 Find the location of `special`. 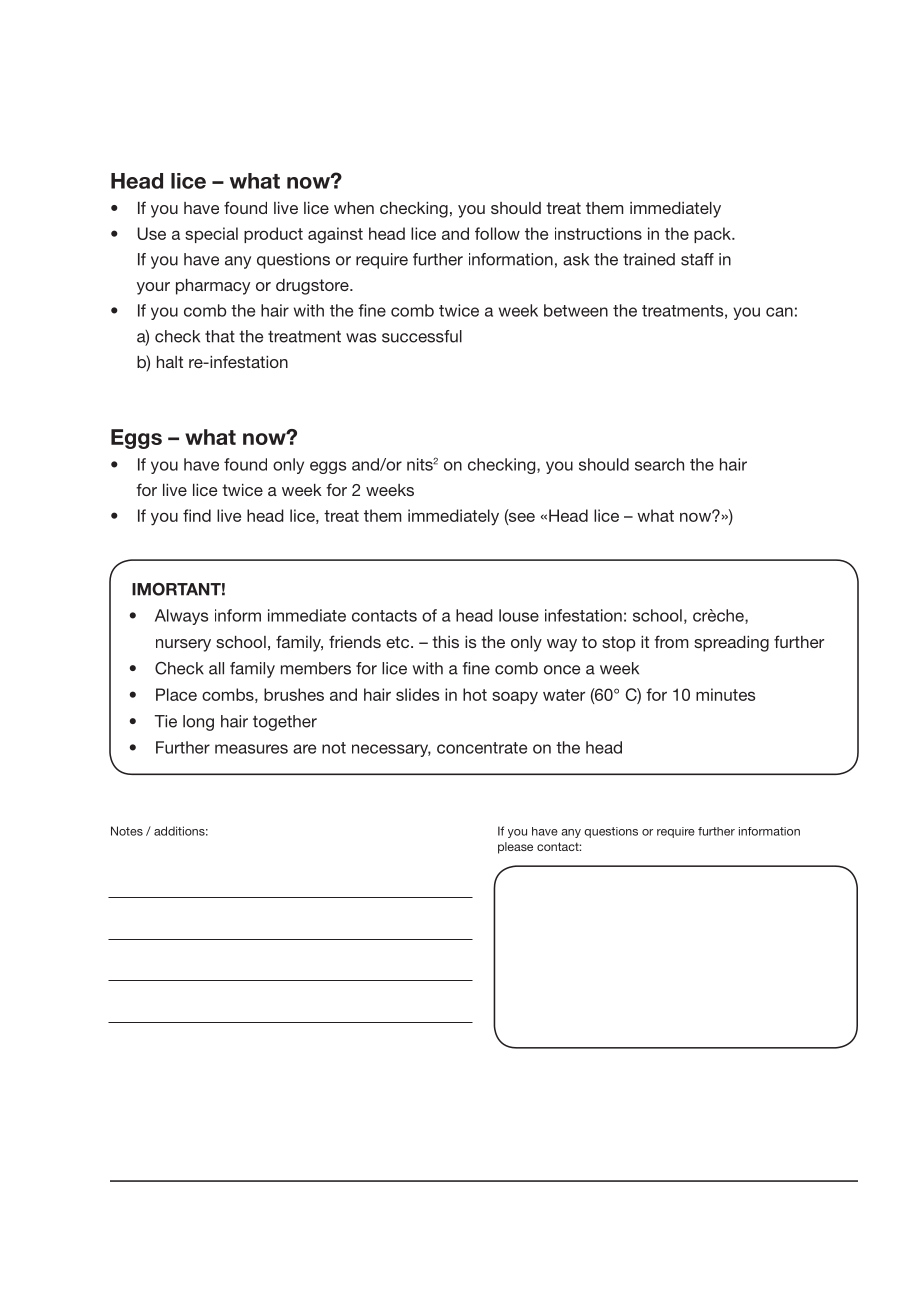

special is located at coordinates (211, 235).
